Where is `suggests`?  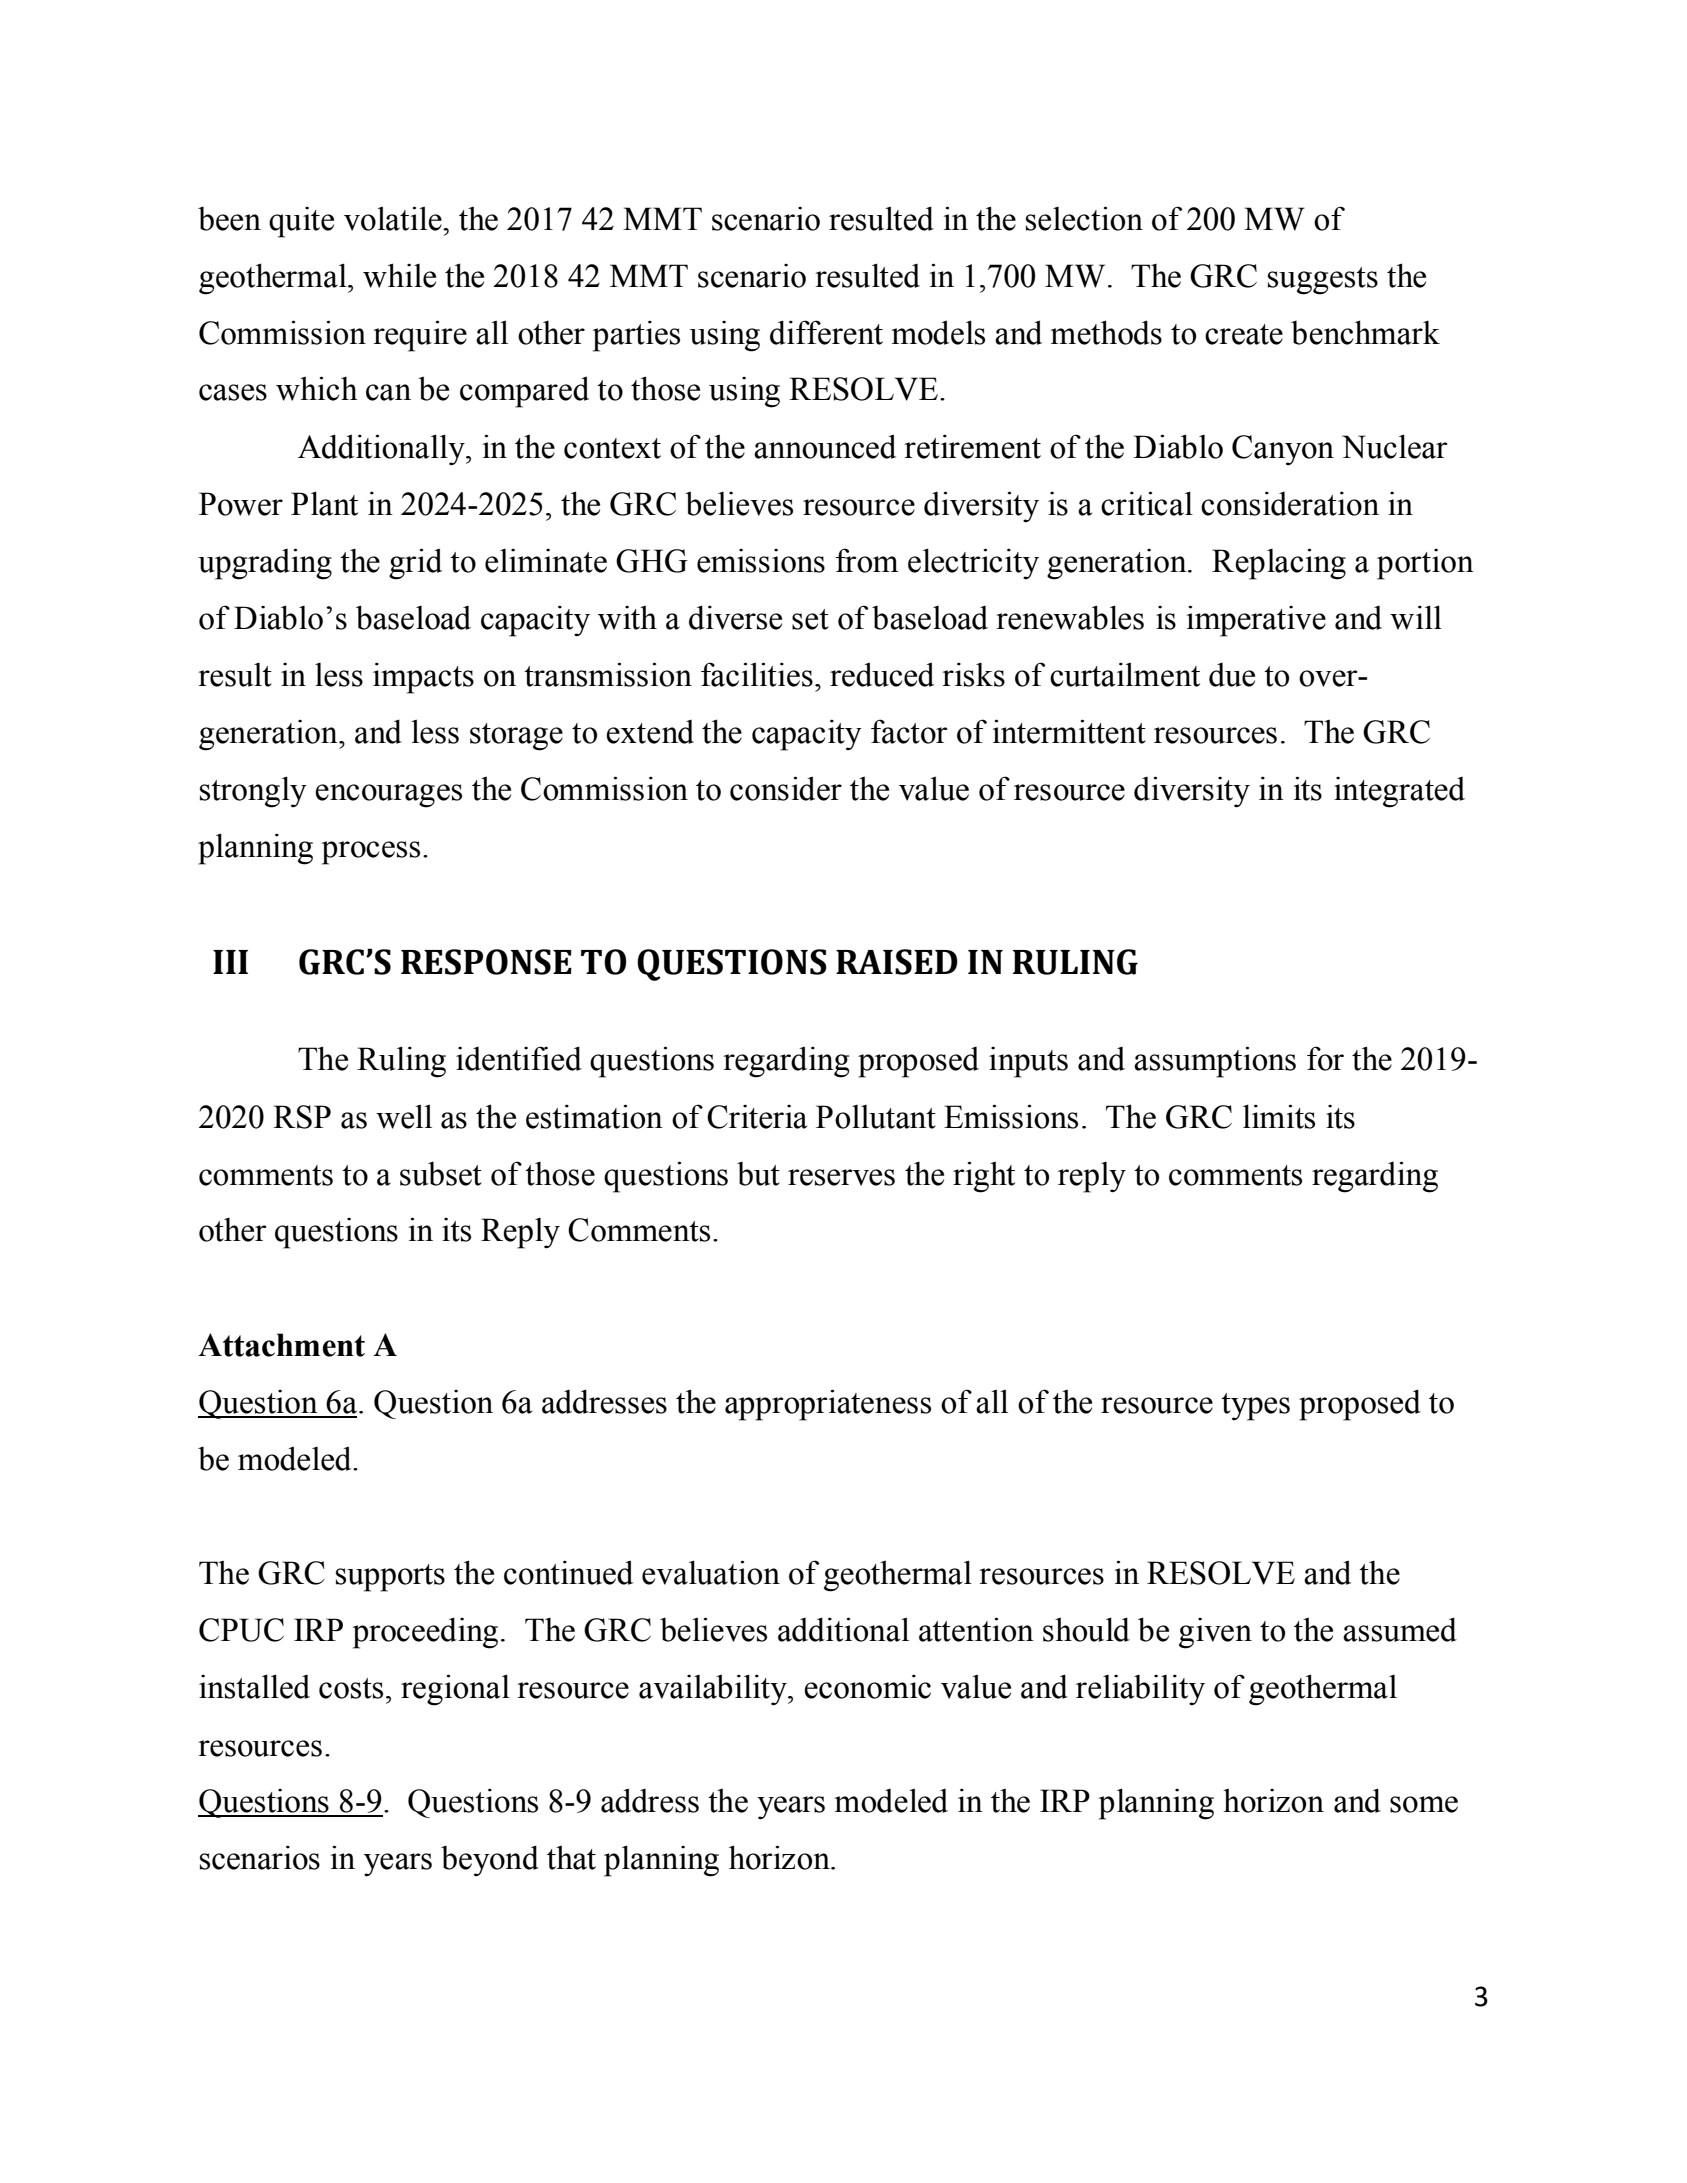
suggests is located at coordinates (1323, 281).
